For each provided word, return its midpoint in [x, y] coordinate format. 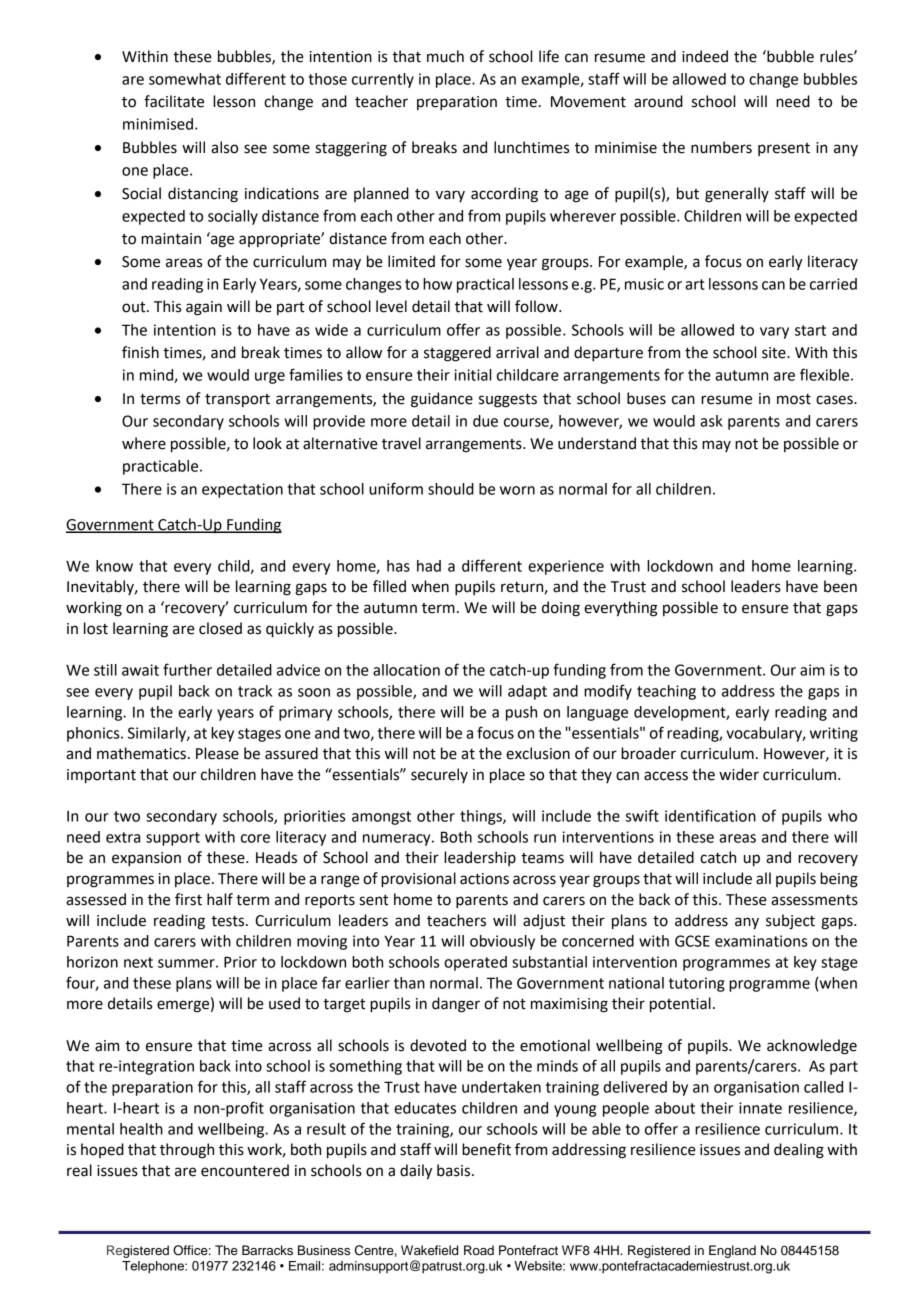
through [187, 1151]
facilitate [174, 101]
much [445, 56]
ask [711, 421]
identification [710, 815]
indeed [705, 56]
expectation [242, 490]
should [451, 489]
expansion [146, 859]
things [482, 817]
